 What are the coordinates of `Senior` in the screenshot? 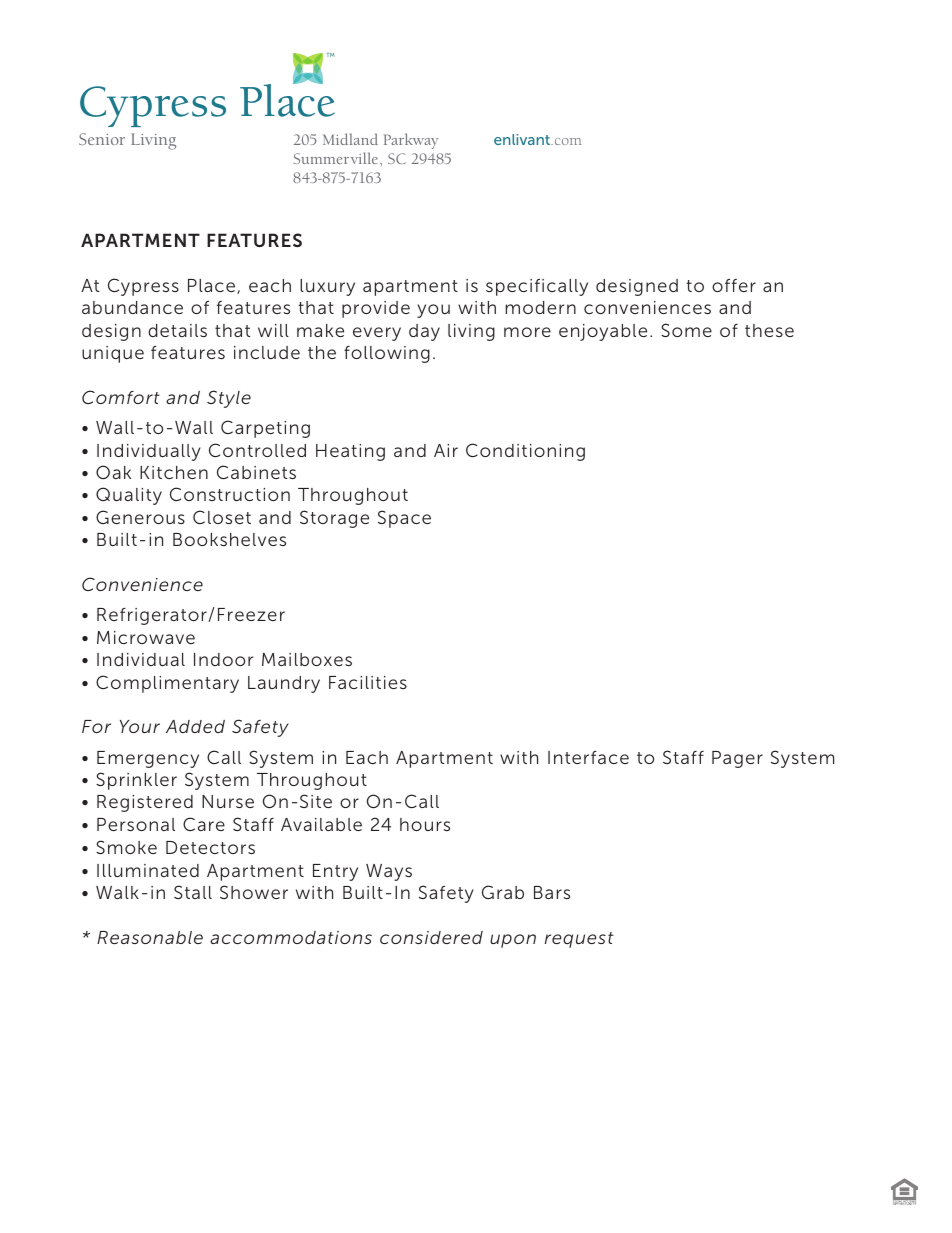 It's located at (102, 139).
